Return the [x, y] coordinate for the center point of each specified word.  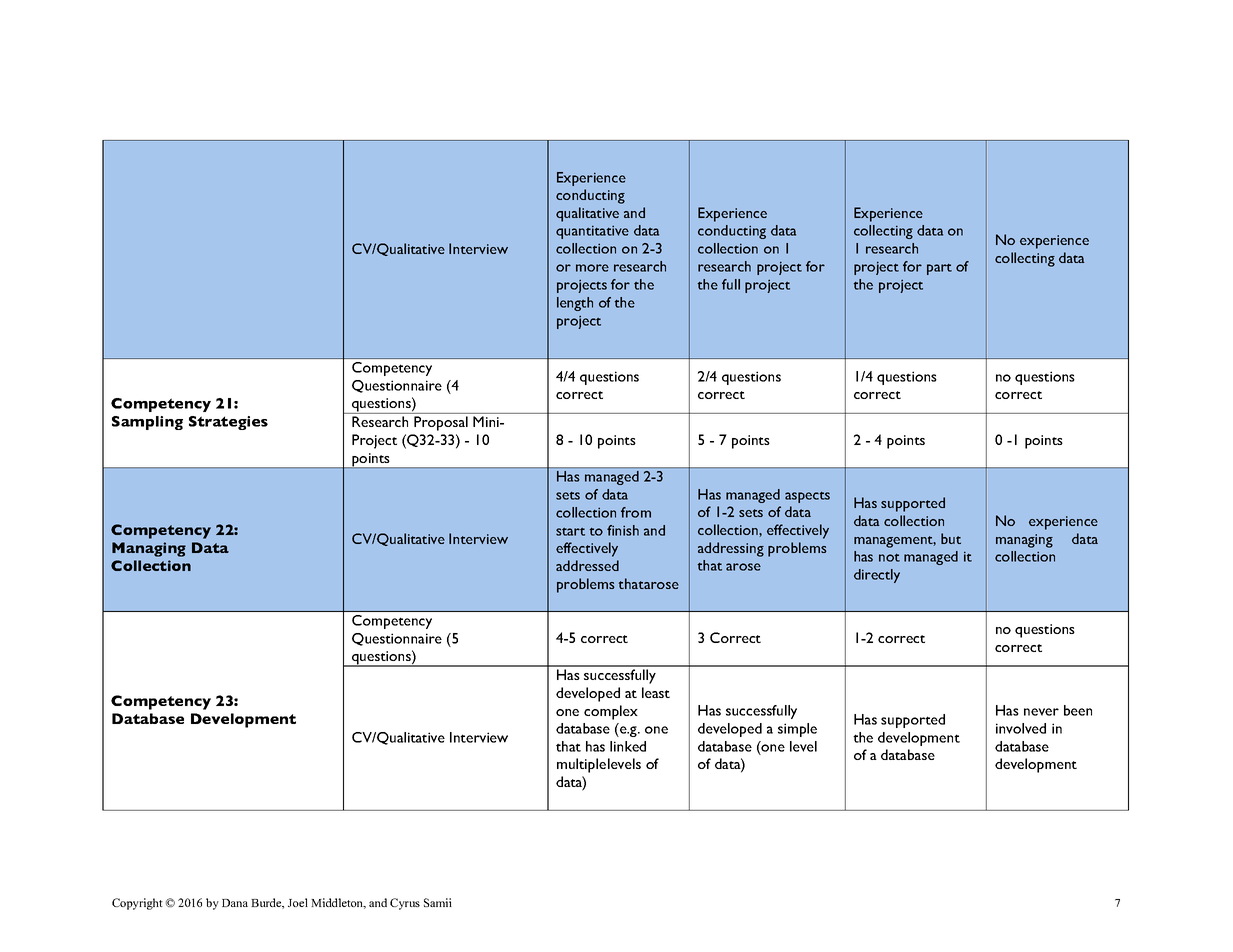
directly [877, 576]
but [951, 538]
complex [611, 712]
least [656, 692]
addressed [587, 565]
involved [1021, 728]
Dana [235, 903]
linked [628, 746]
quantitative [592, 232]
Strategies [228, 423]
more [592, 268]
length [575, 304]
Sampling [147, 423]
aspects [807, 497]
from [636, 512]
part [939, 269]
